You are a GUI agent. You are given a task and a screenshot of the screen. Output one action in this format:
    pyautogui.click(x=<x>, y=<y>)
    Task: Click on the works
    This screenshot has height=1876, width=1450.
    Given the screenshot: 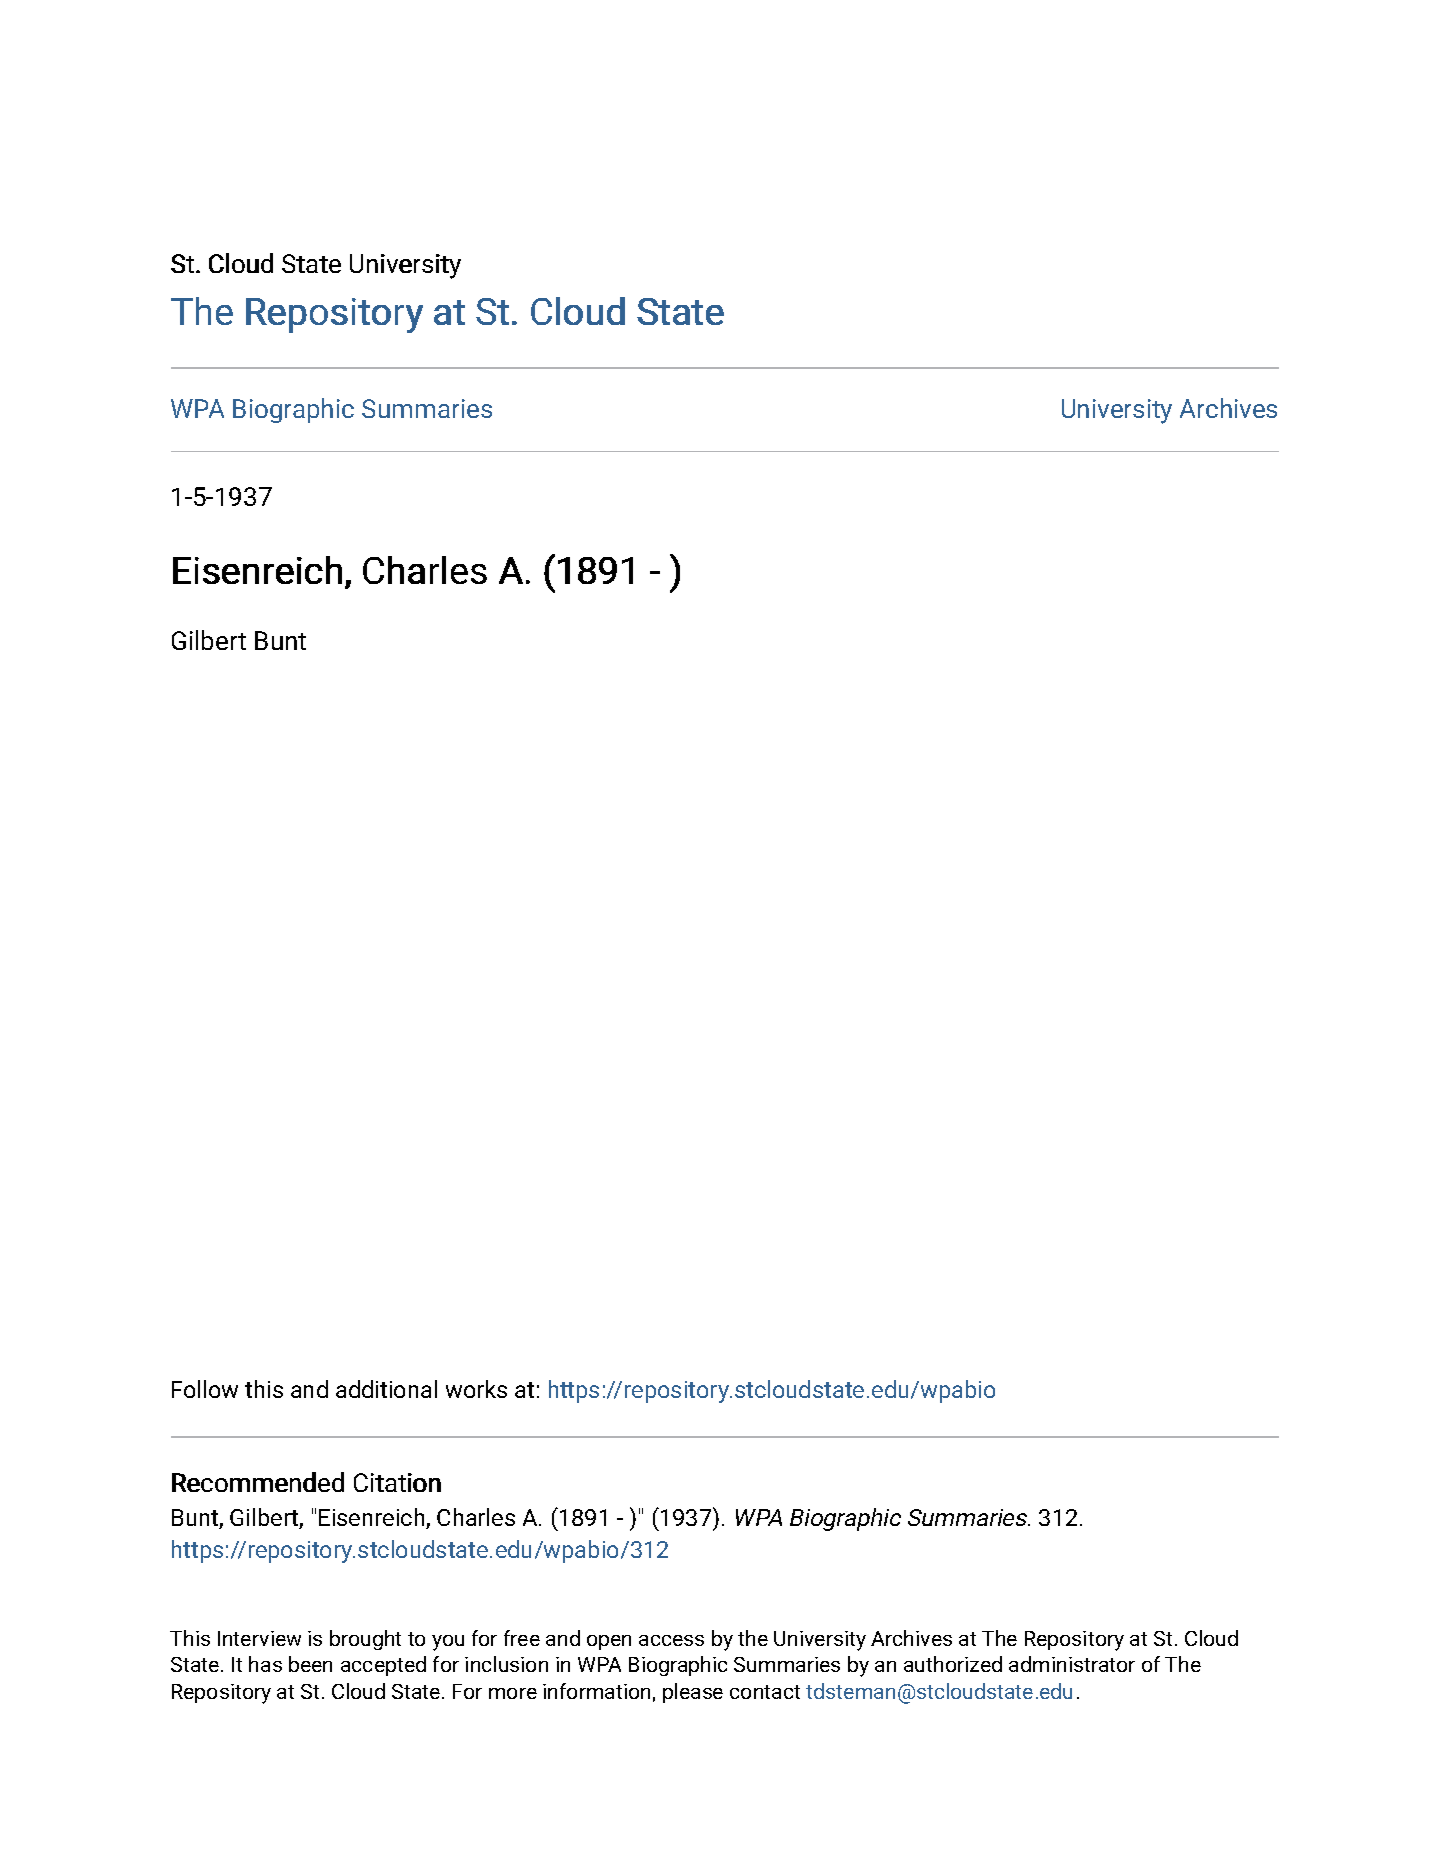 What is the action you would take?
    pyautogui.click(x=476, y=1389)
